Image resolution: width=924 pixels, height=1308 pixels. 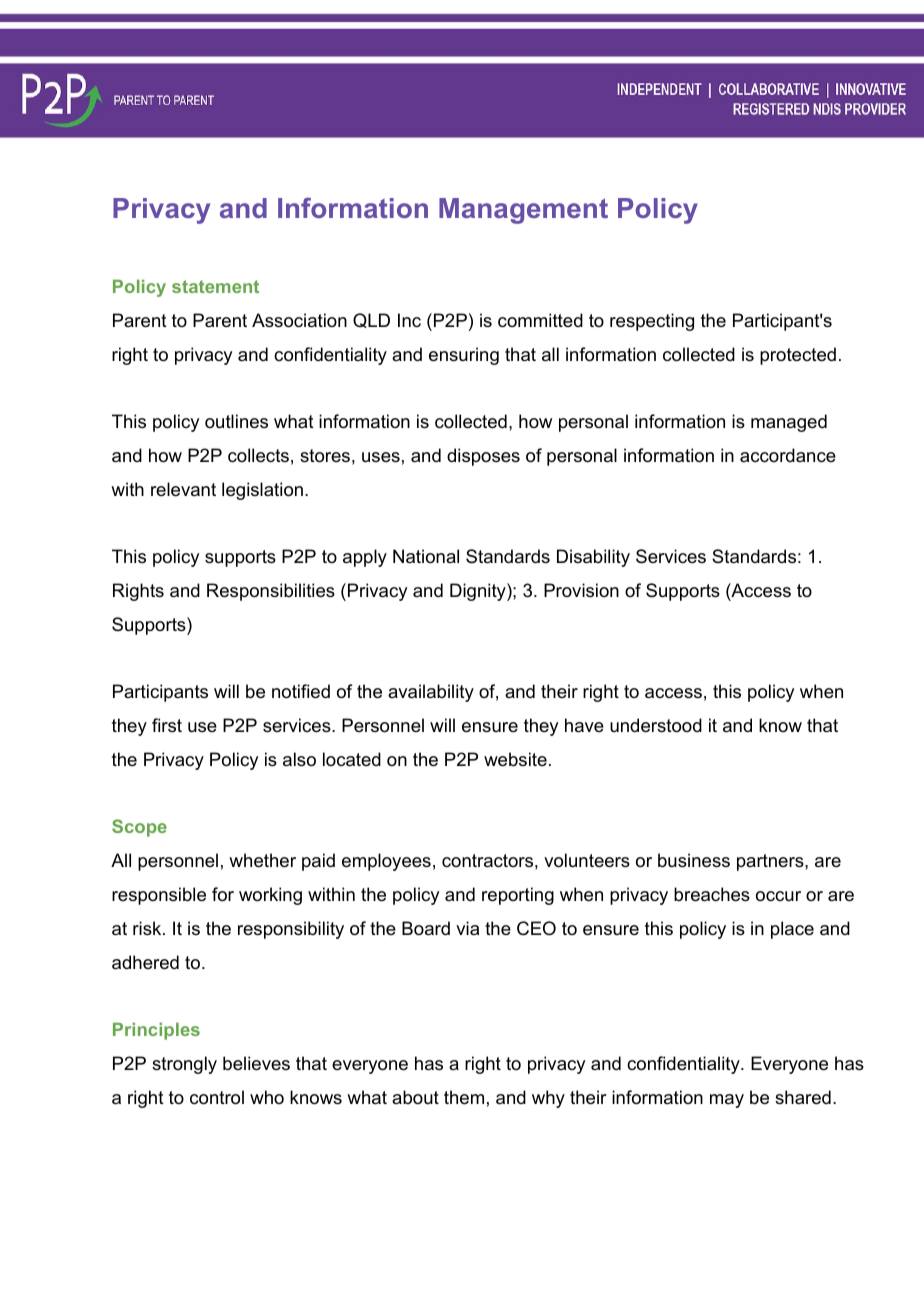 What do you see at coordinates (523, 211) in the document?
I see `Management` at bounding box center [523, 211].
